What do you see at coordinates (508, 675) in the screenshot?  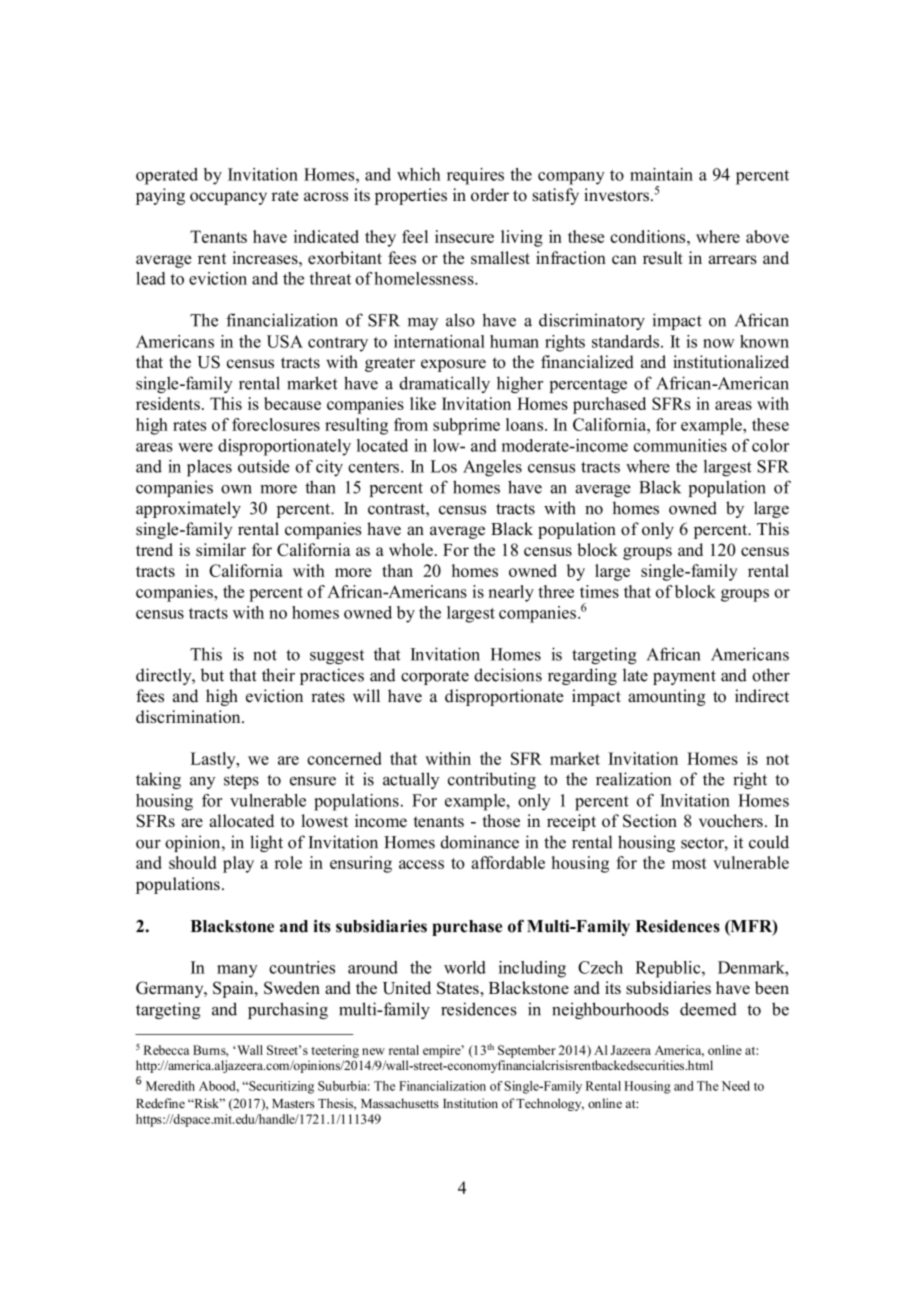 I see `decisions` at bounding box center [508, 675].
